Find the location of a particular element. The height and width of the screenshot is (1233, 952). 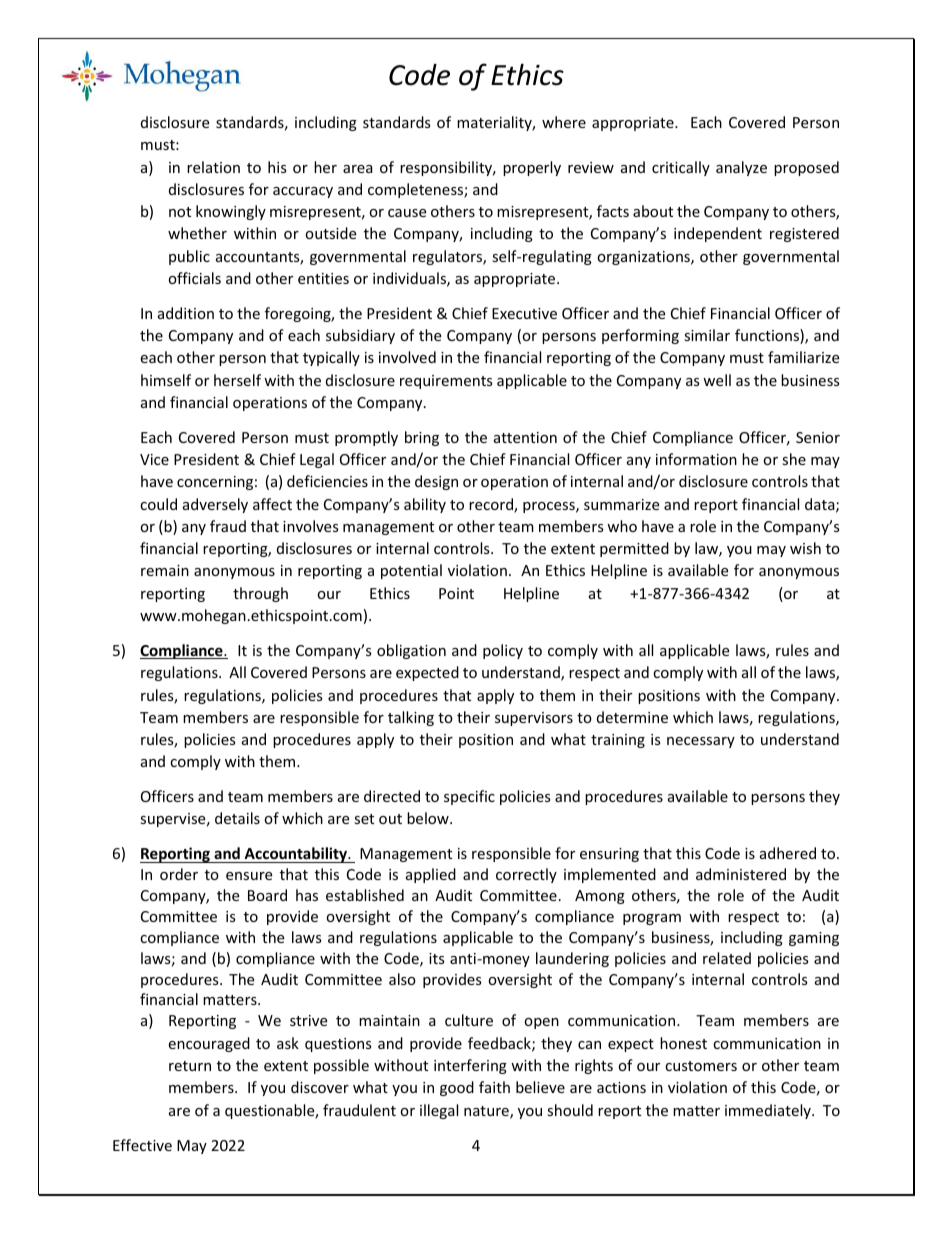

adversely is located at coordinates (215, 505).
